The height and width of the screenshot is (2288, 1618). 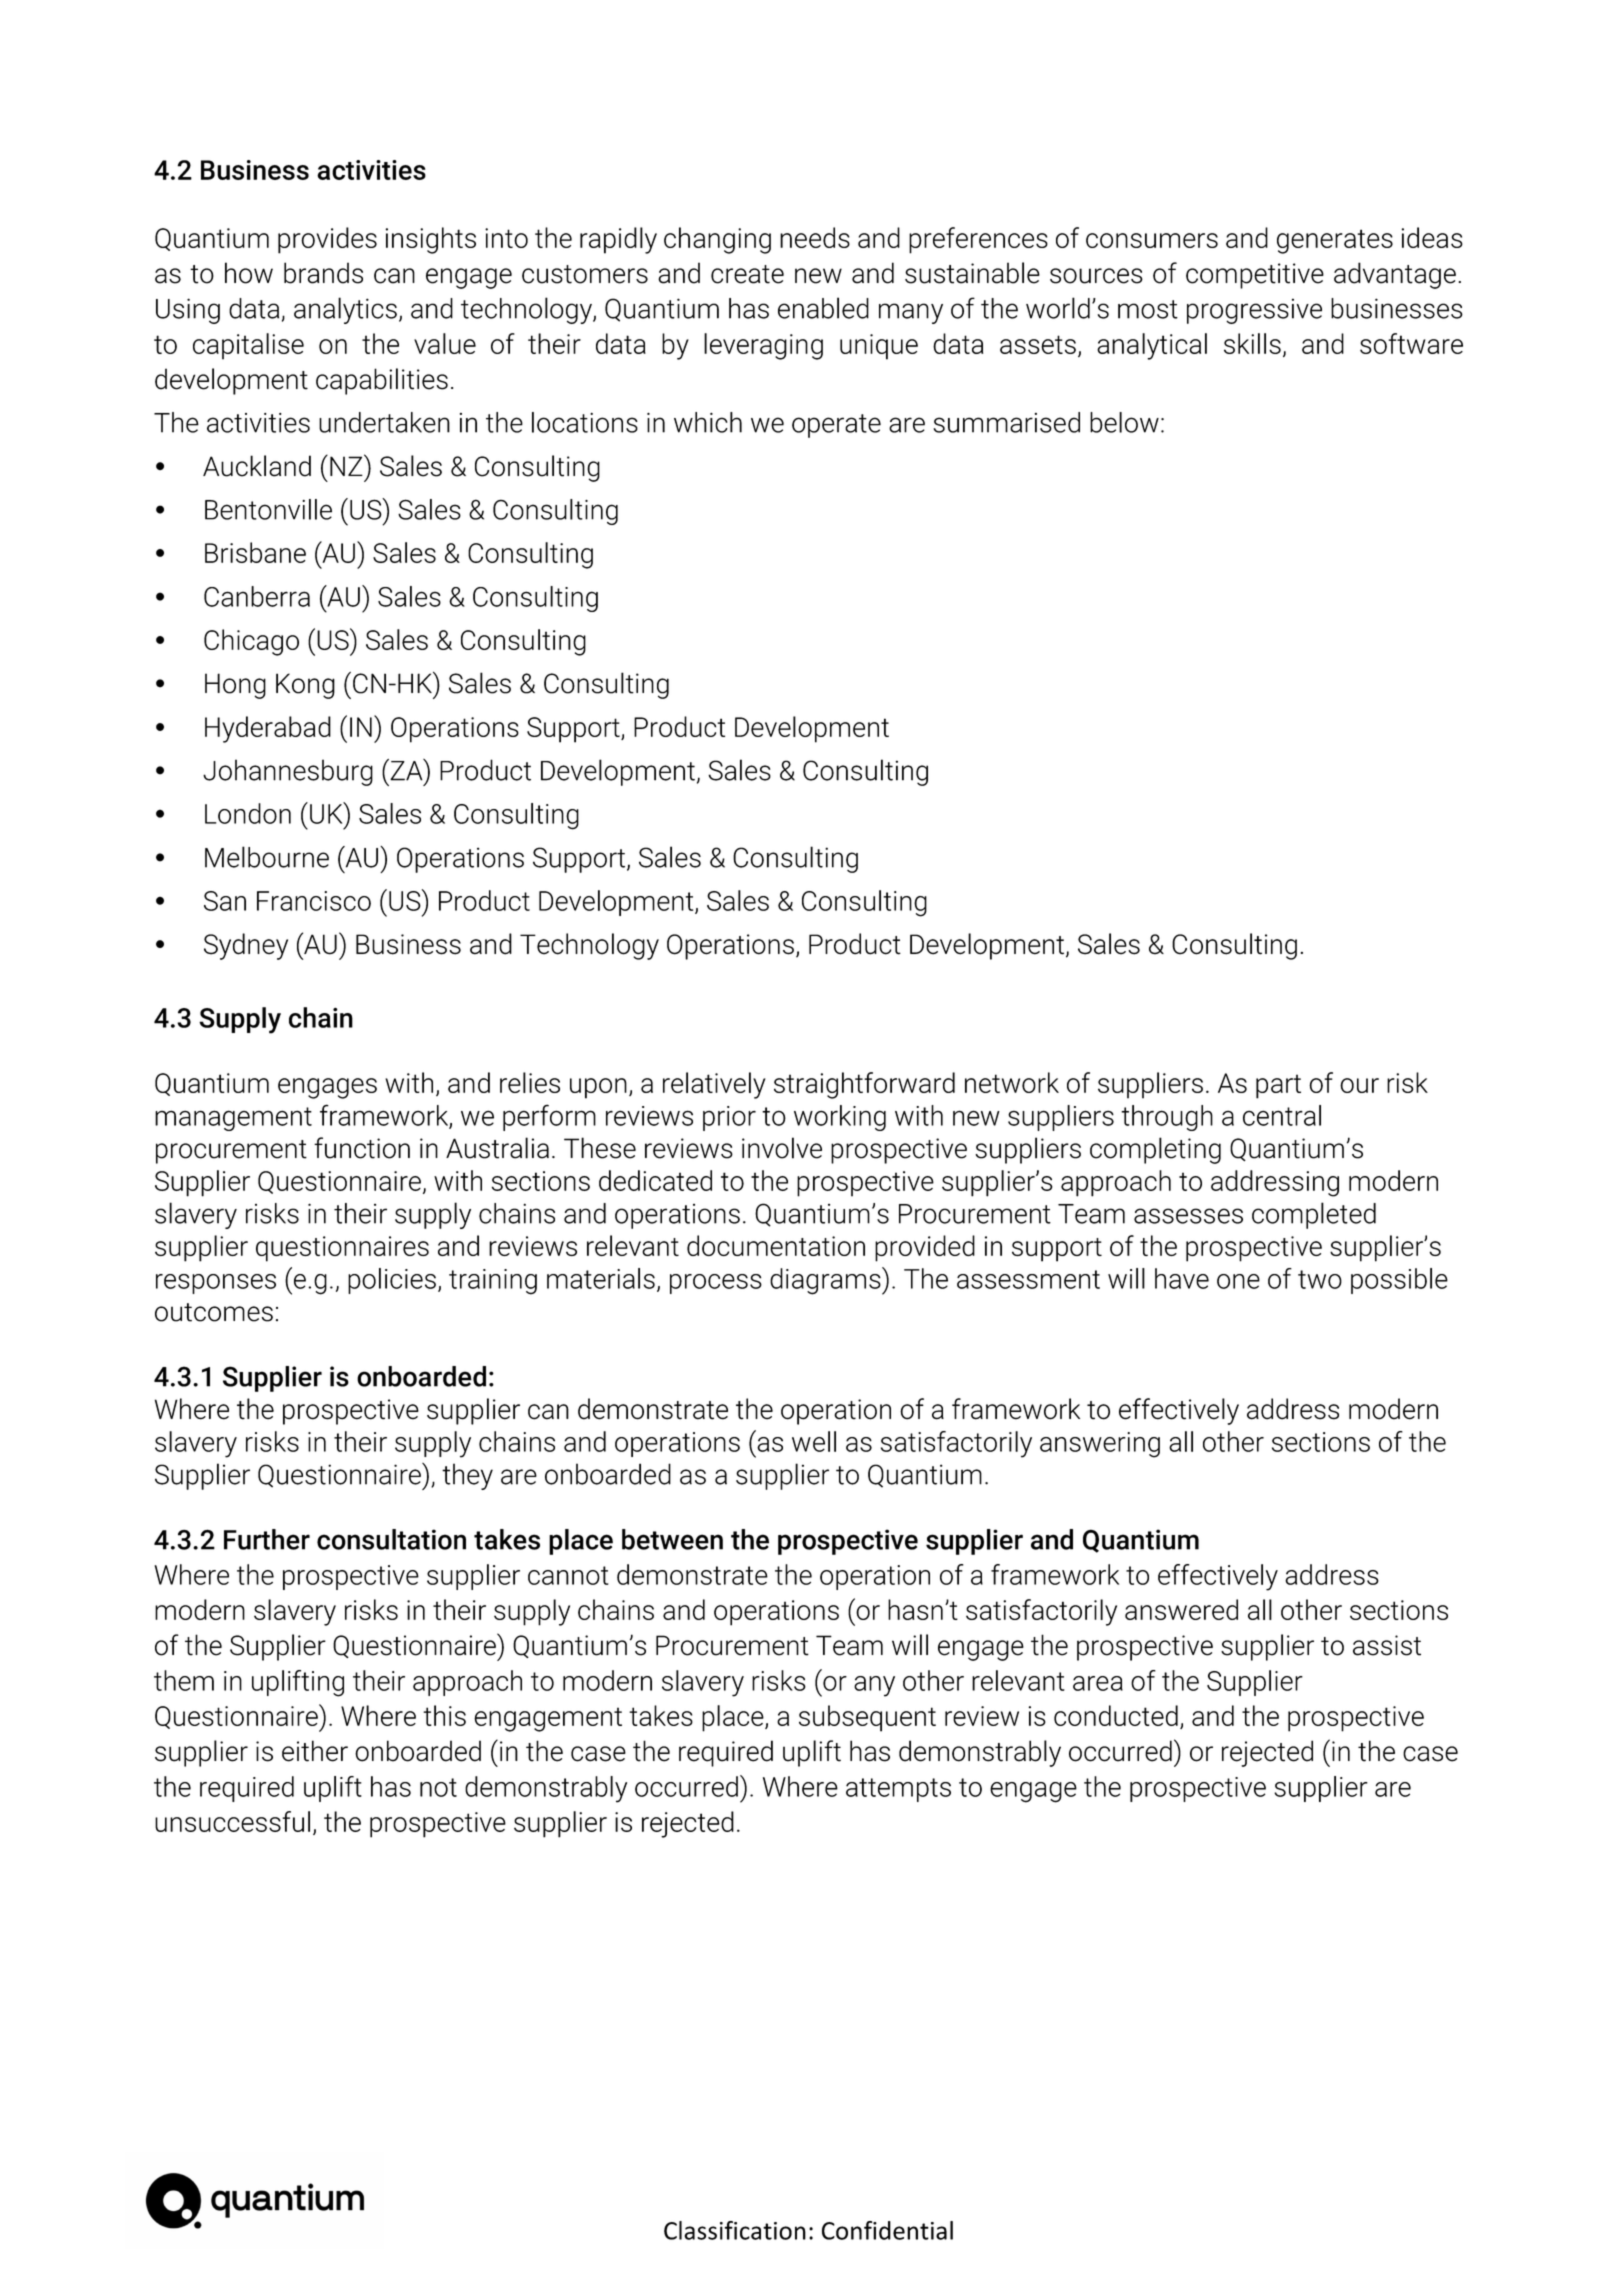 What do you see at coordinates (345, 310) in the screenshot?
I see `analytics` at bounding box center [345, 310].
